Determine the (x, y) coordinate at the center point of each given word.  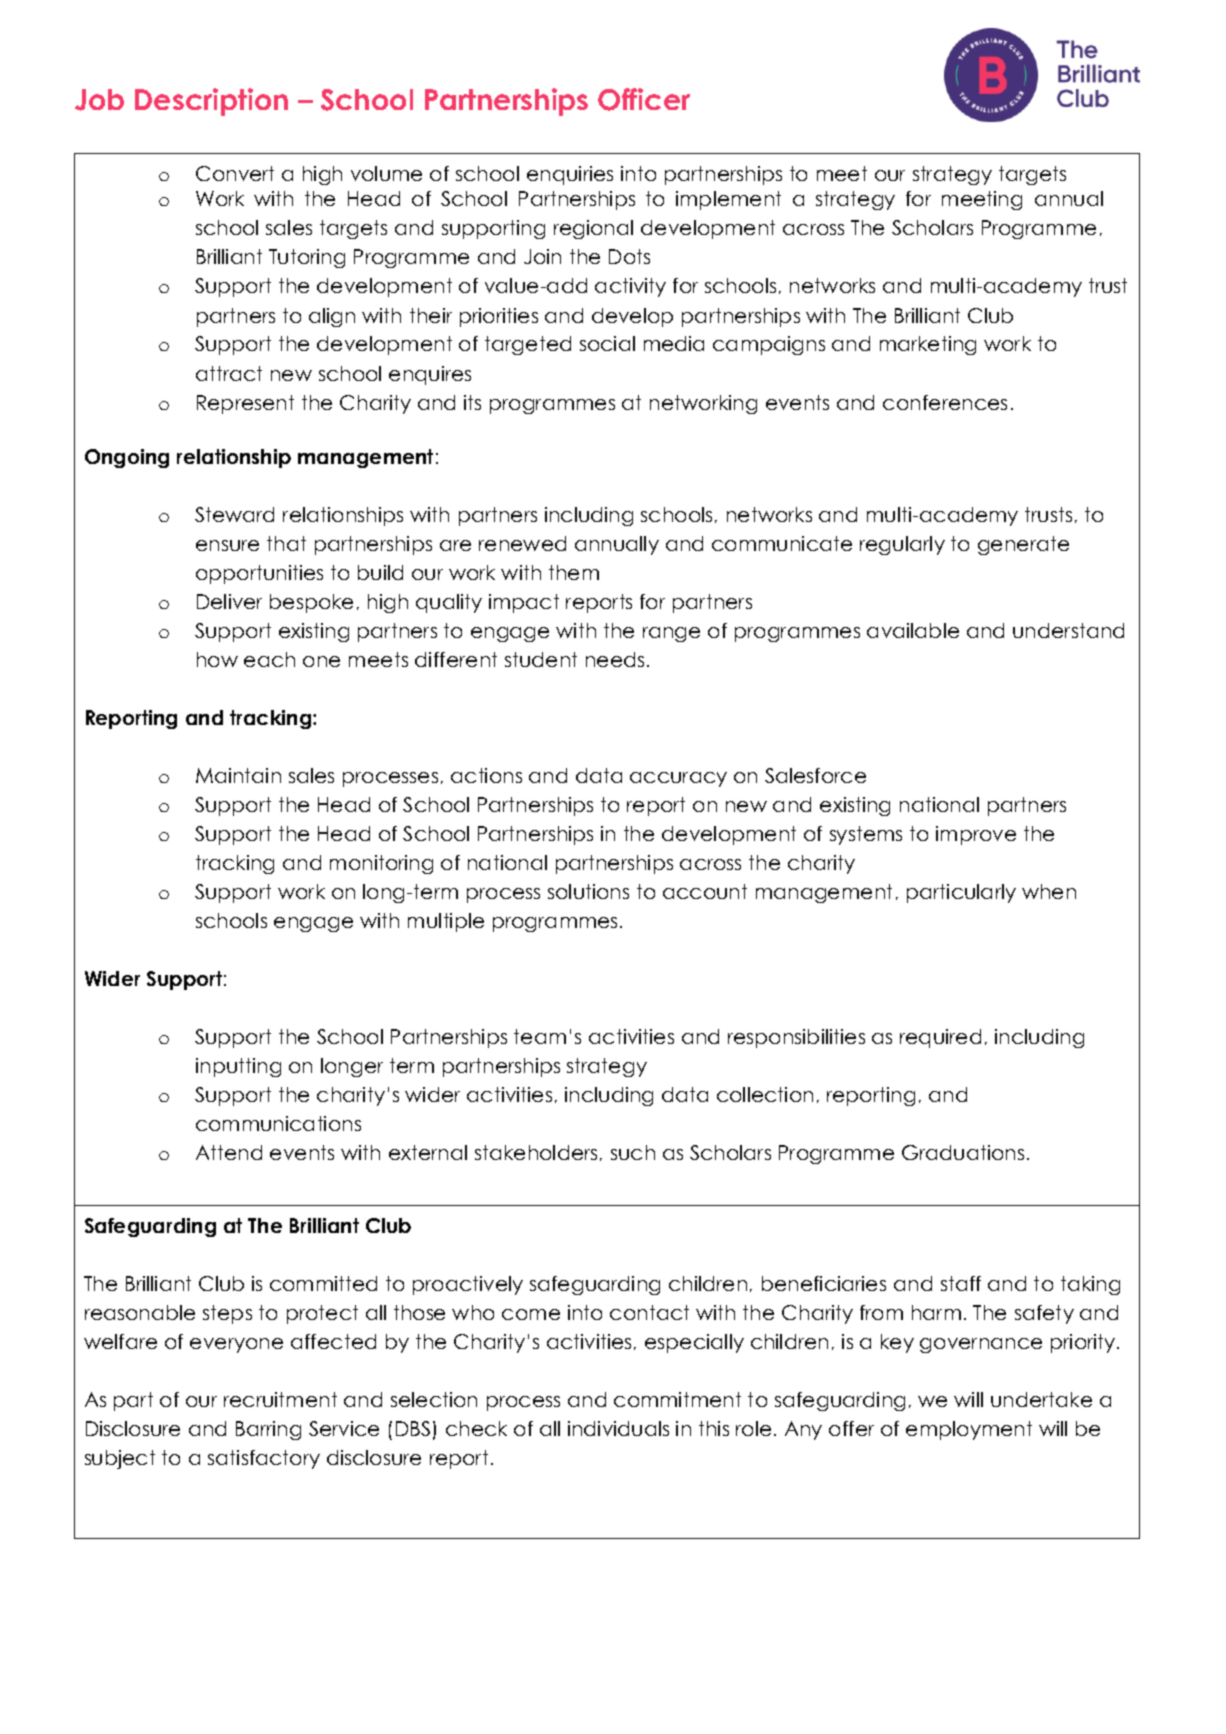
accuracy (678, 779)
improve (976, 835)
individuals (618, 1428)
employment (969, 1430)
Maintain (238, 775)
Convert (235, 173)
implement (728, 200)
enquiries (570, 175)
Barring (268, 1430)
